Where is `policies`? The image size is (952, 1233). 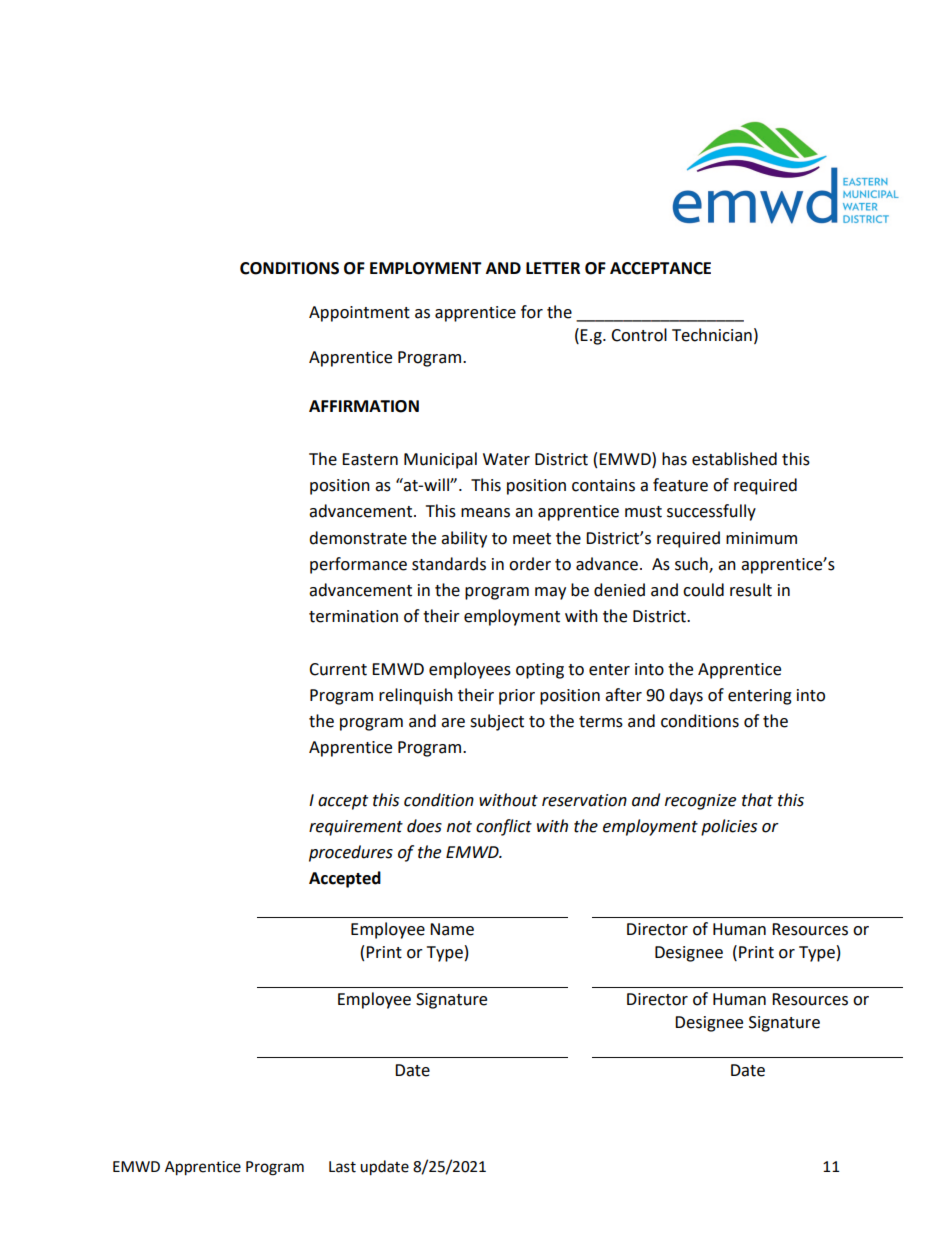 policies is located at coordinates (729, 827).
